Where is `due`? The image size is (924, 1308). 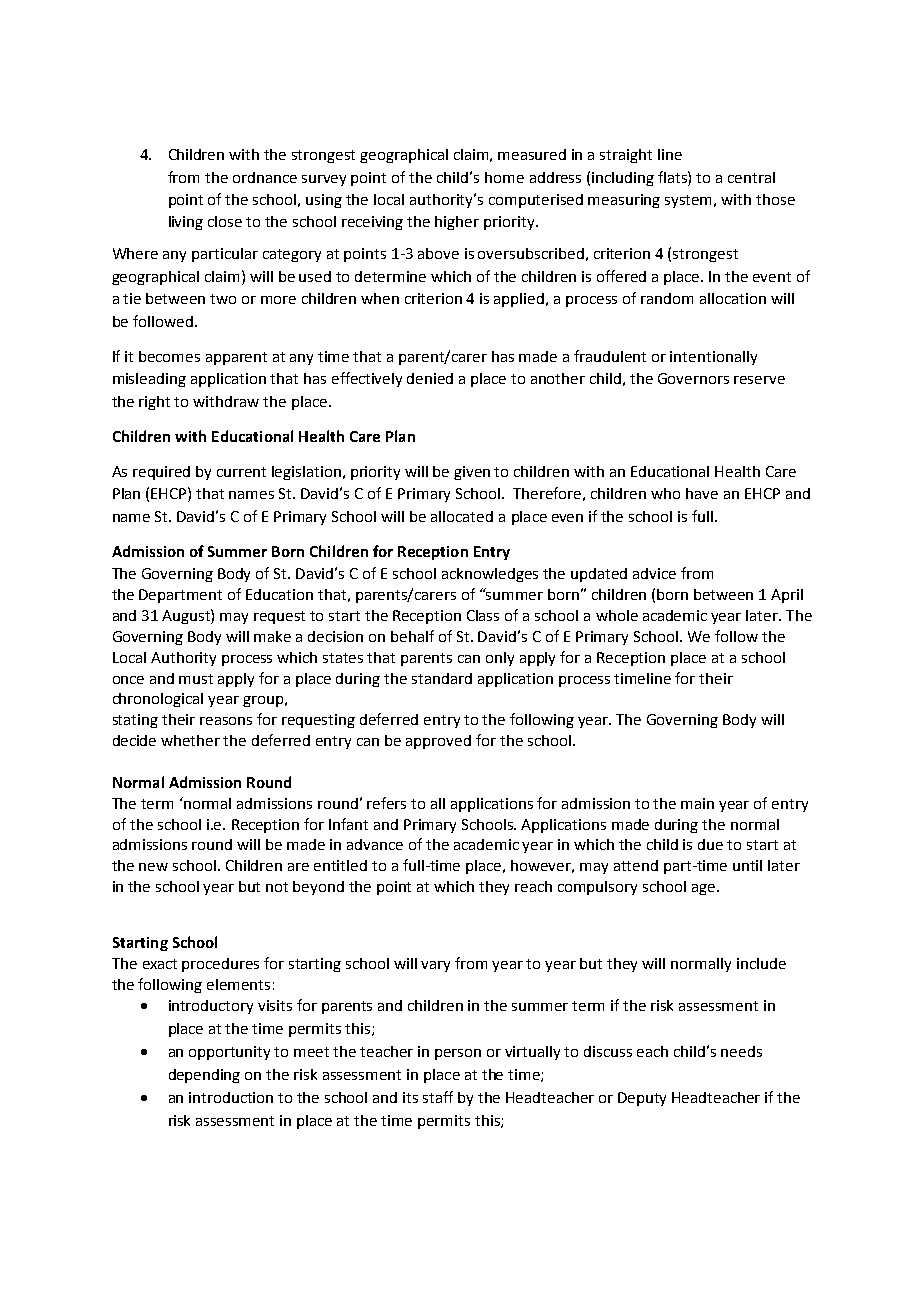
due is located at coordinates (710, 844).
